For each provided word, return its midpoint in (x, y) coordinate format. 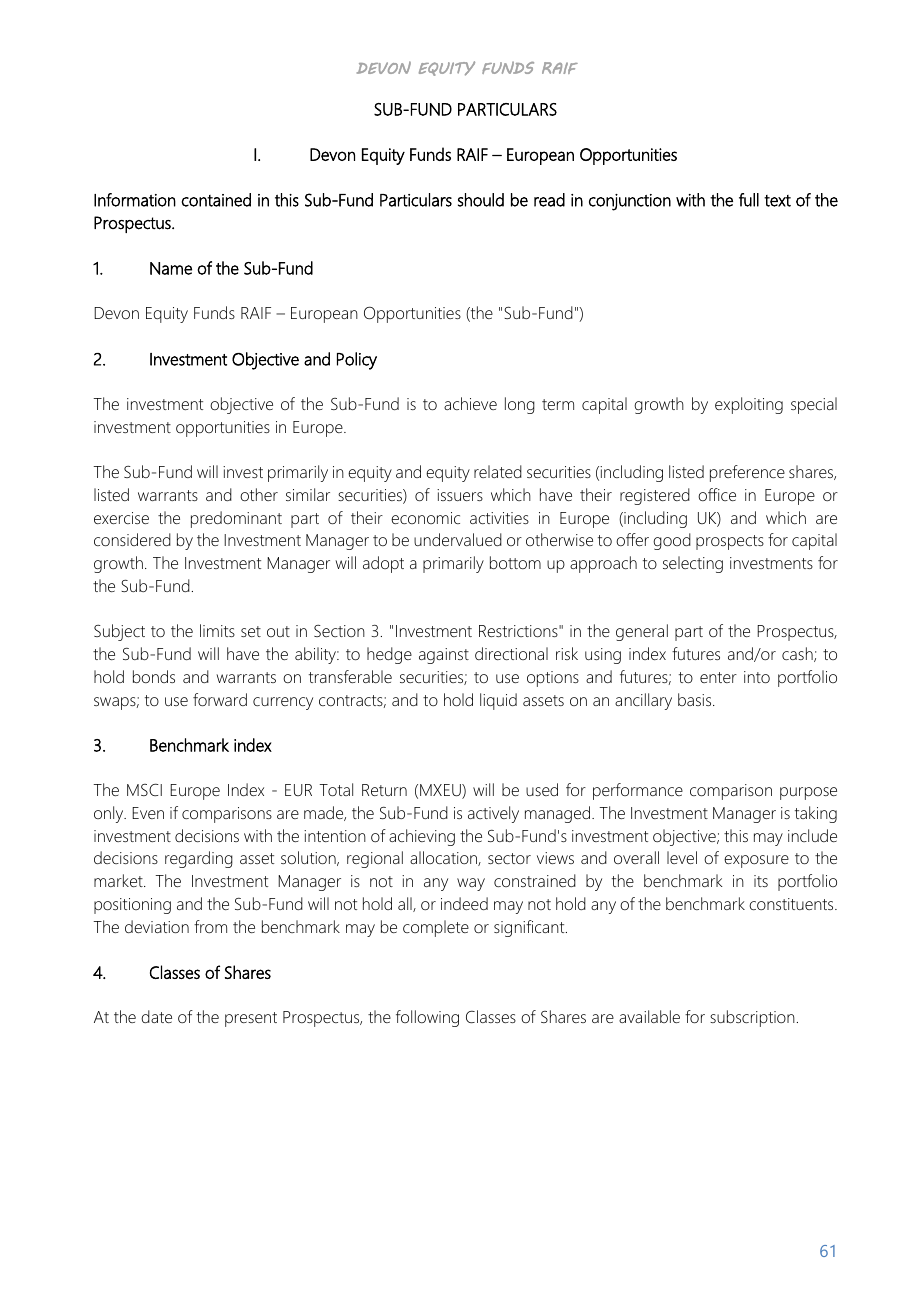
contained (216, 200)
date (156, 1016)
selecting (693, 564)
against (444, 656)
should (481, 200)
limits (217, 630)
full (749, 200)
